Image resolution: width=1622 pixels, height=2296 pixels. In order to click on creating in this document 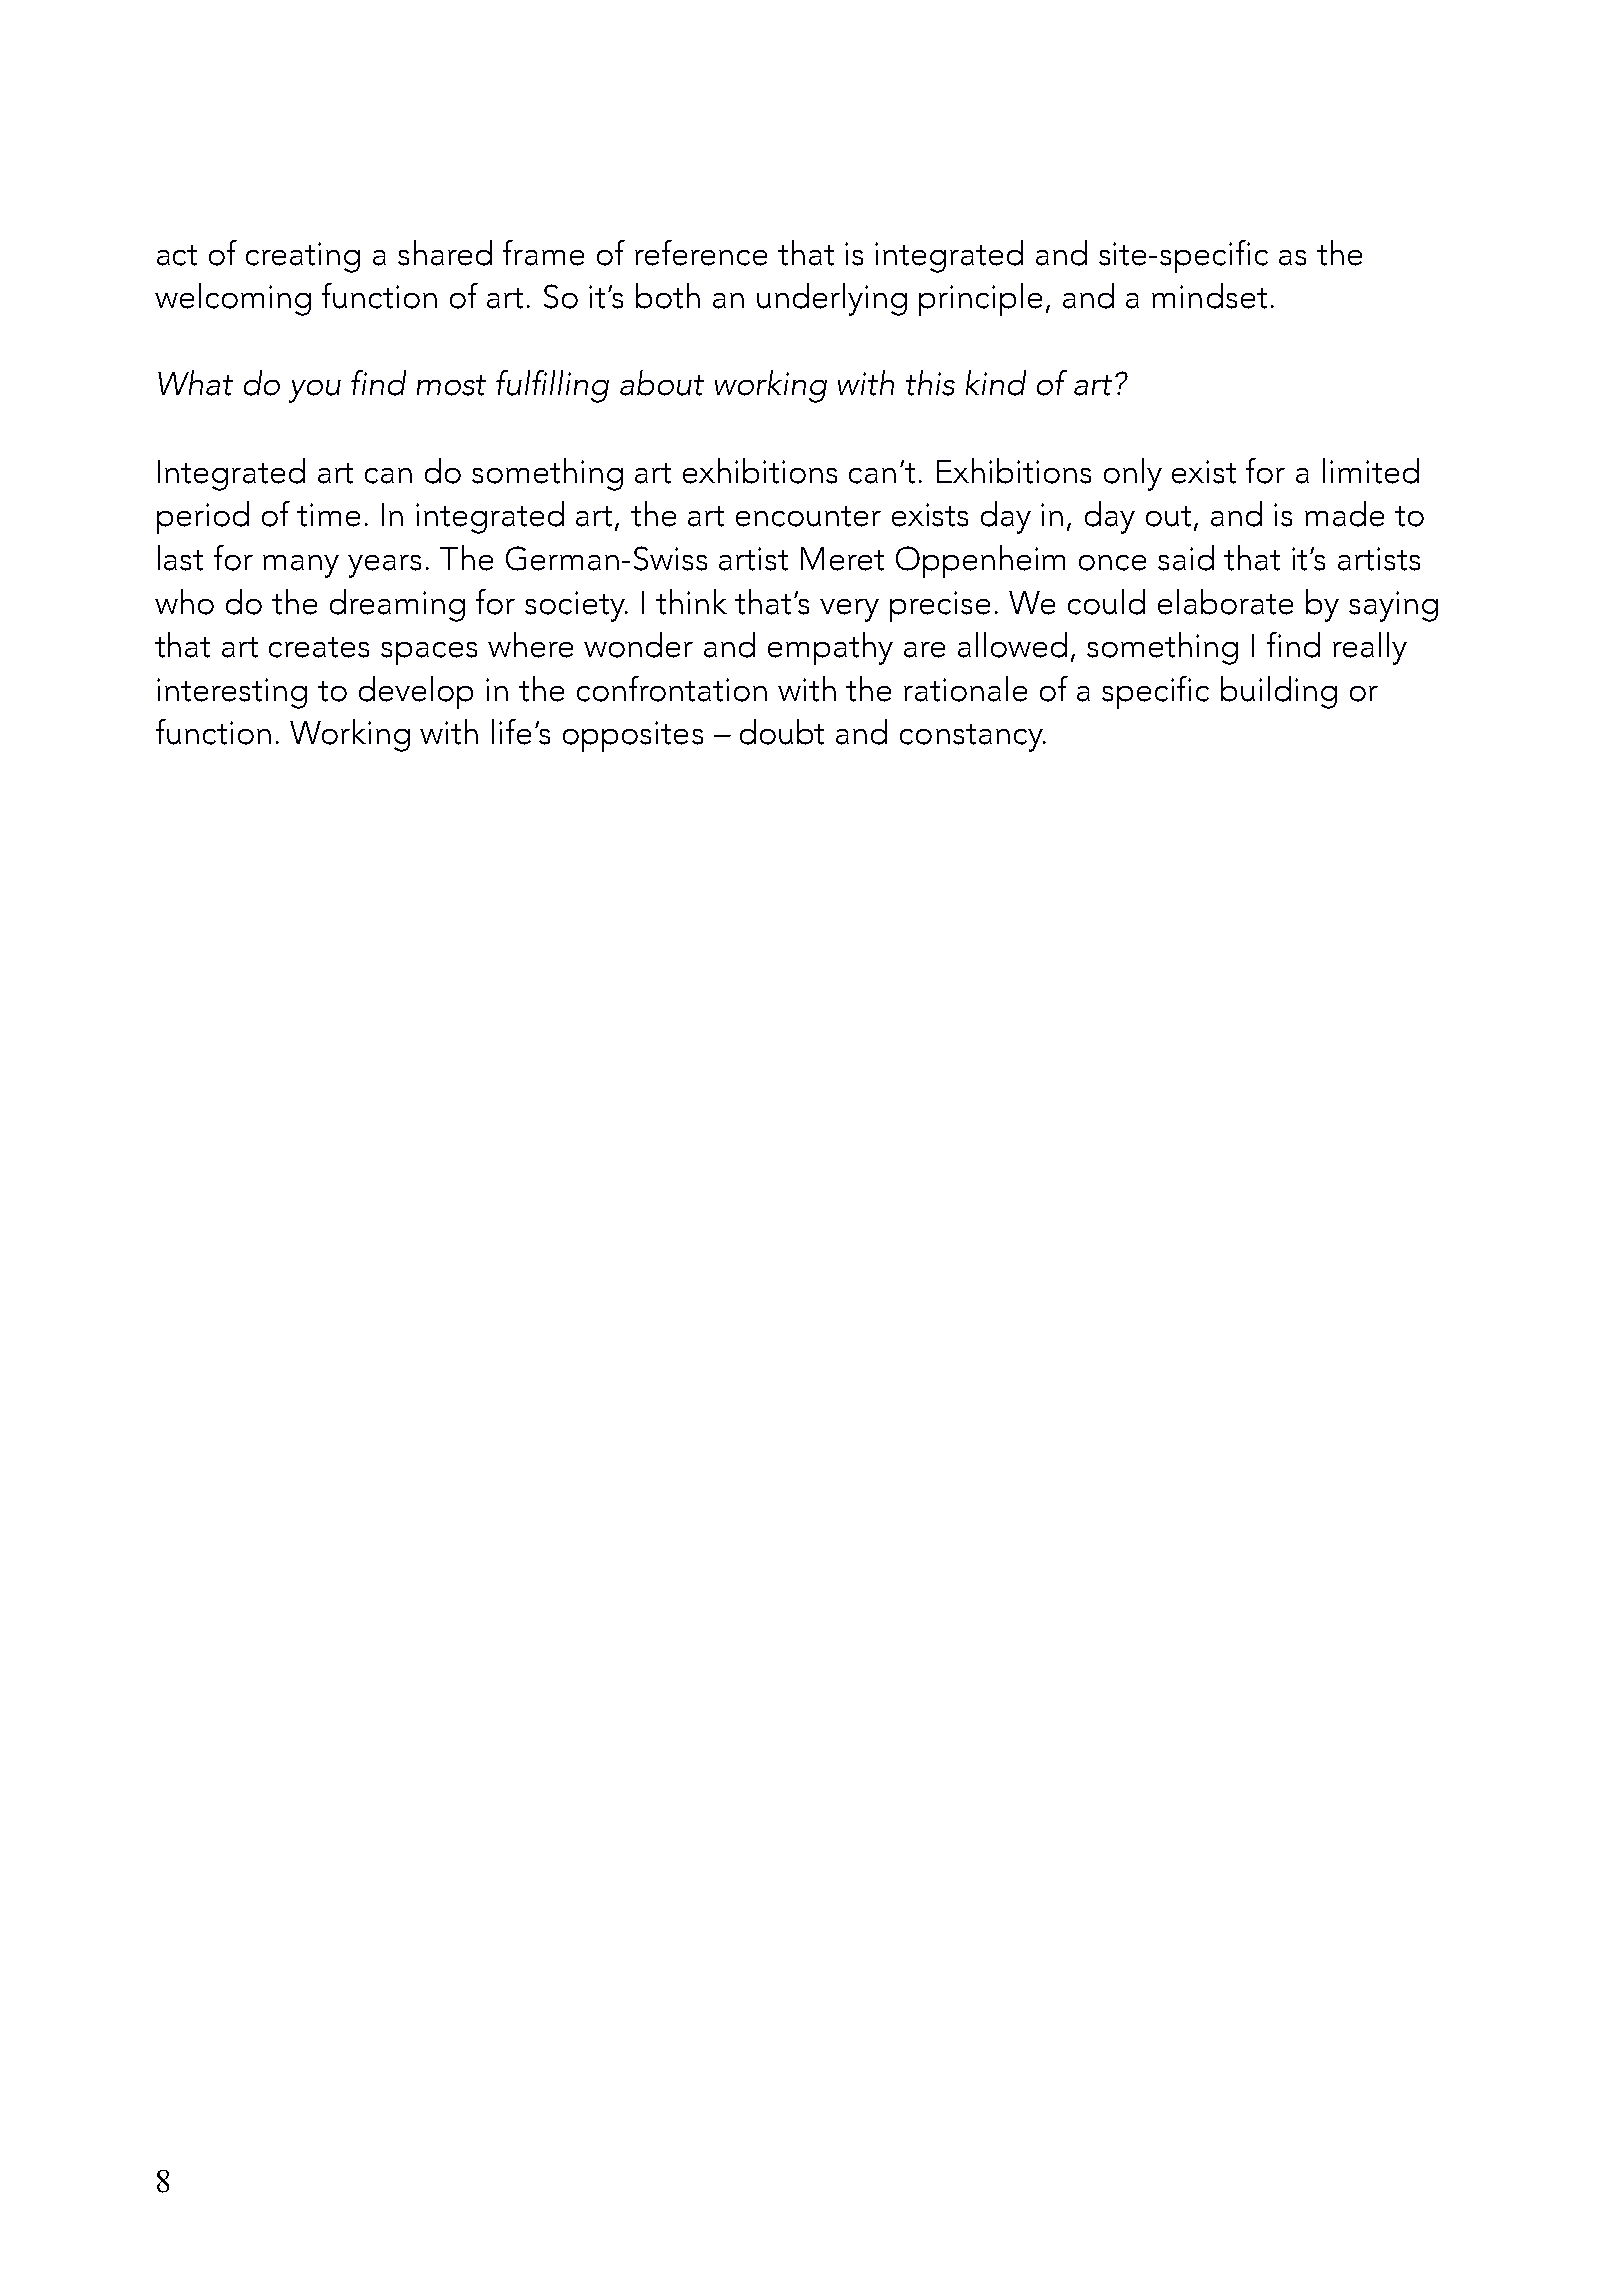, I will do `click(303, 257)`.
